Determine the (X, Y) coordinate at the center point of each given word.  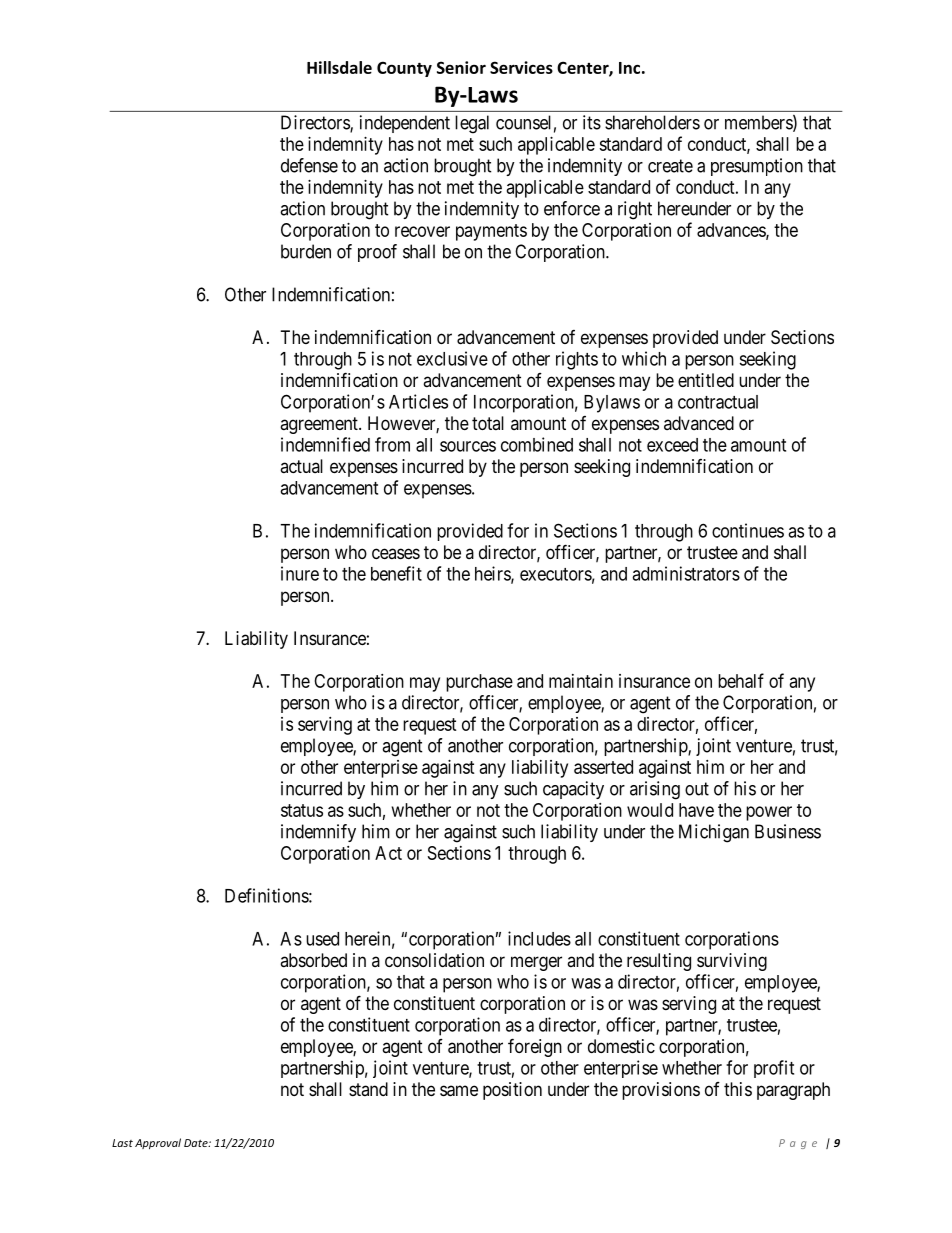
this (738, 1089)
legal (472, 124)
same (459, 1091)
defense (309, 165)
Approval (158, 1143)
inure (300, 573)
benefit (396, 573)
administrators (686, 573)
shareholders (652, 122)
